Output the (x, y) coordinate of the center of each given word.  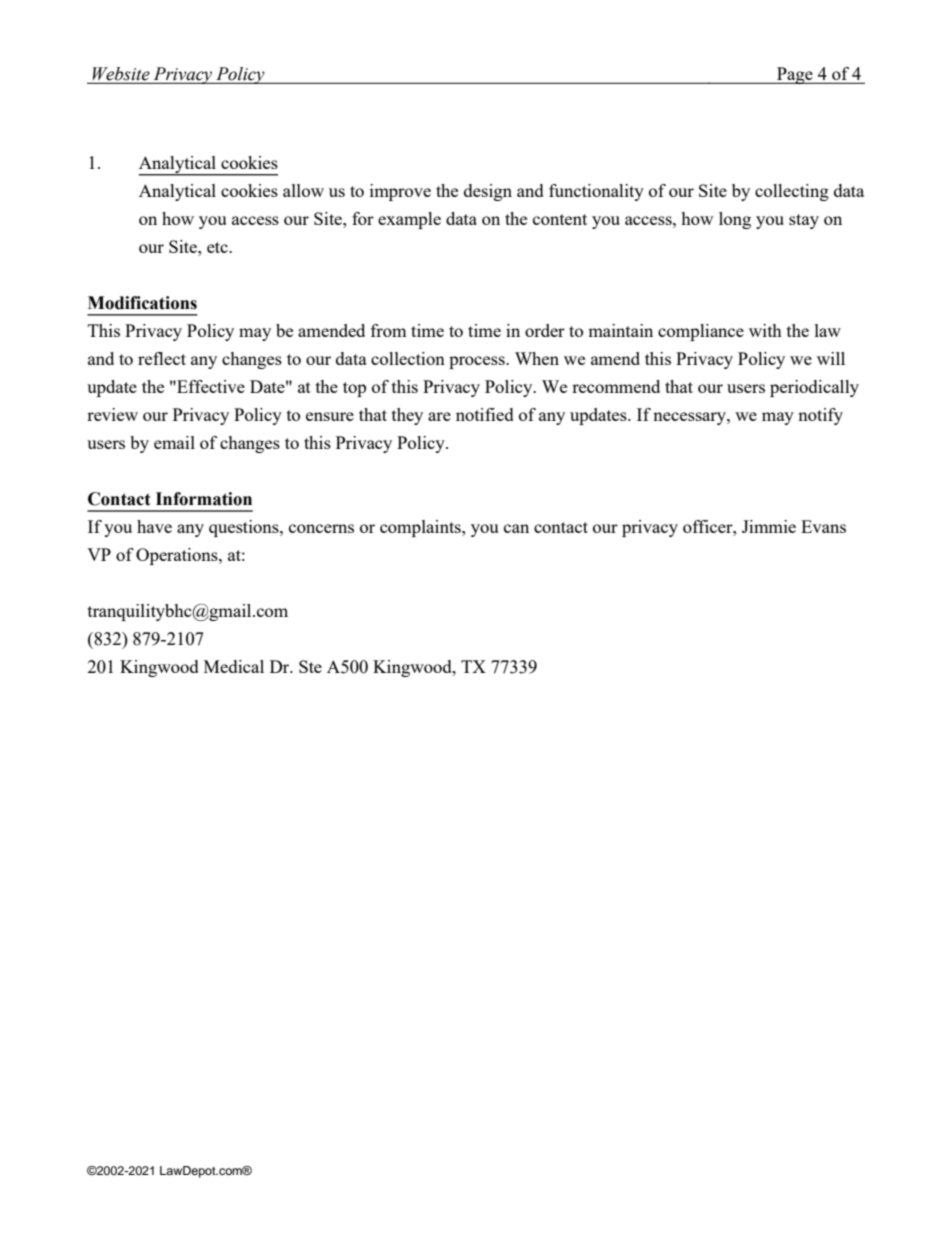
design (488, 192)
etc (218, 247)
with (765, 330)
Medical (234, 666)
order (545, 330)
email (174, 442)
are (439, 416)
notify (820, 416)
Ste (310, 666)
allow (303, 190)
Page (795, 75)
